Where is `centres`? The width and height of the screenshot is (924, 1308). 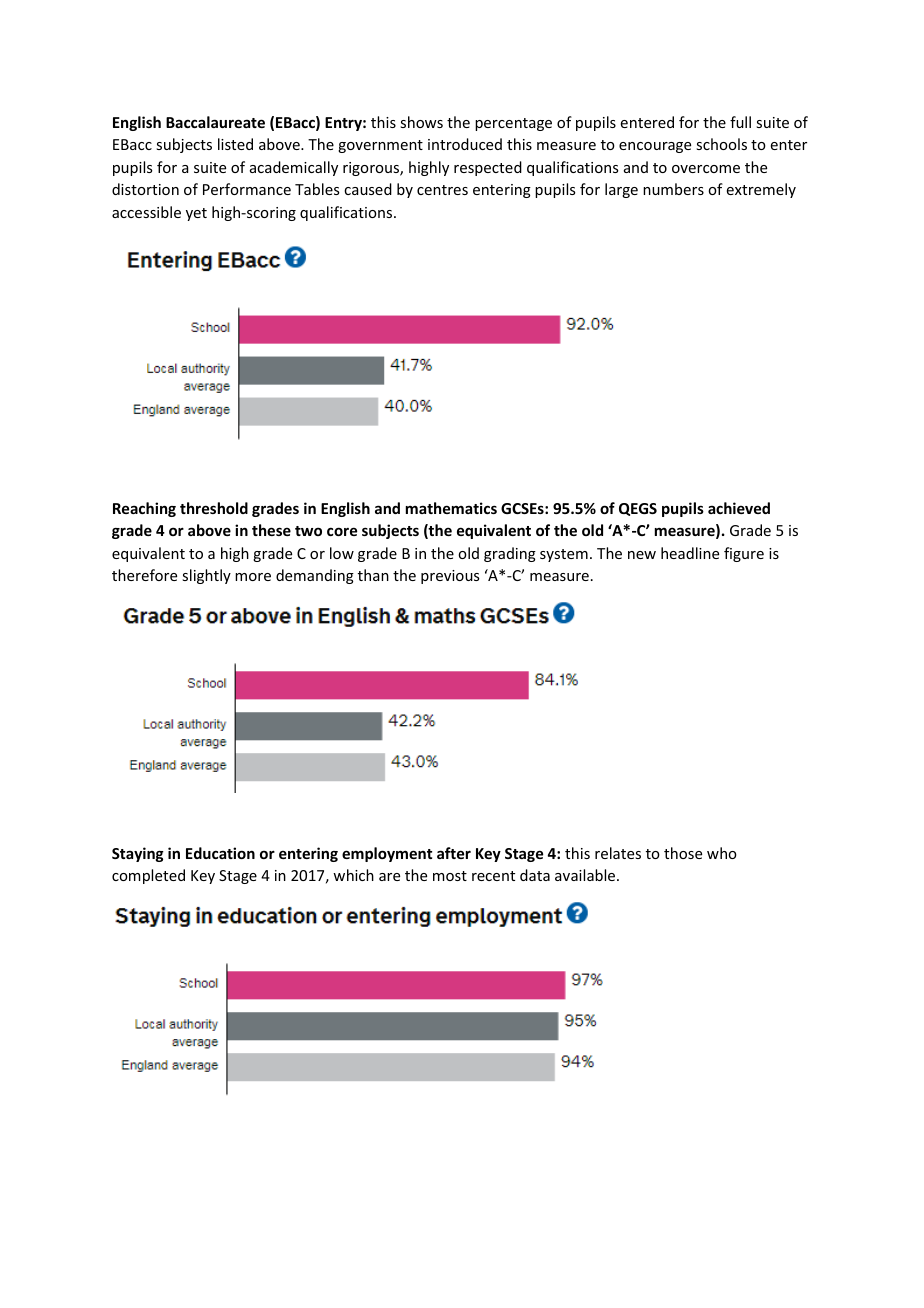 centres is located at coordinates (442, 190).
